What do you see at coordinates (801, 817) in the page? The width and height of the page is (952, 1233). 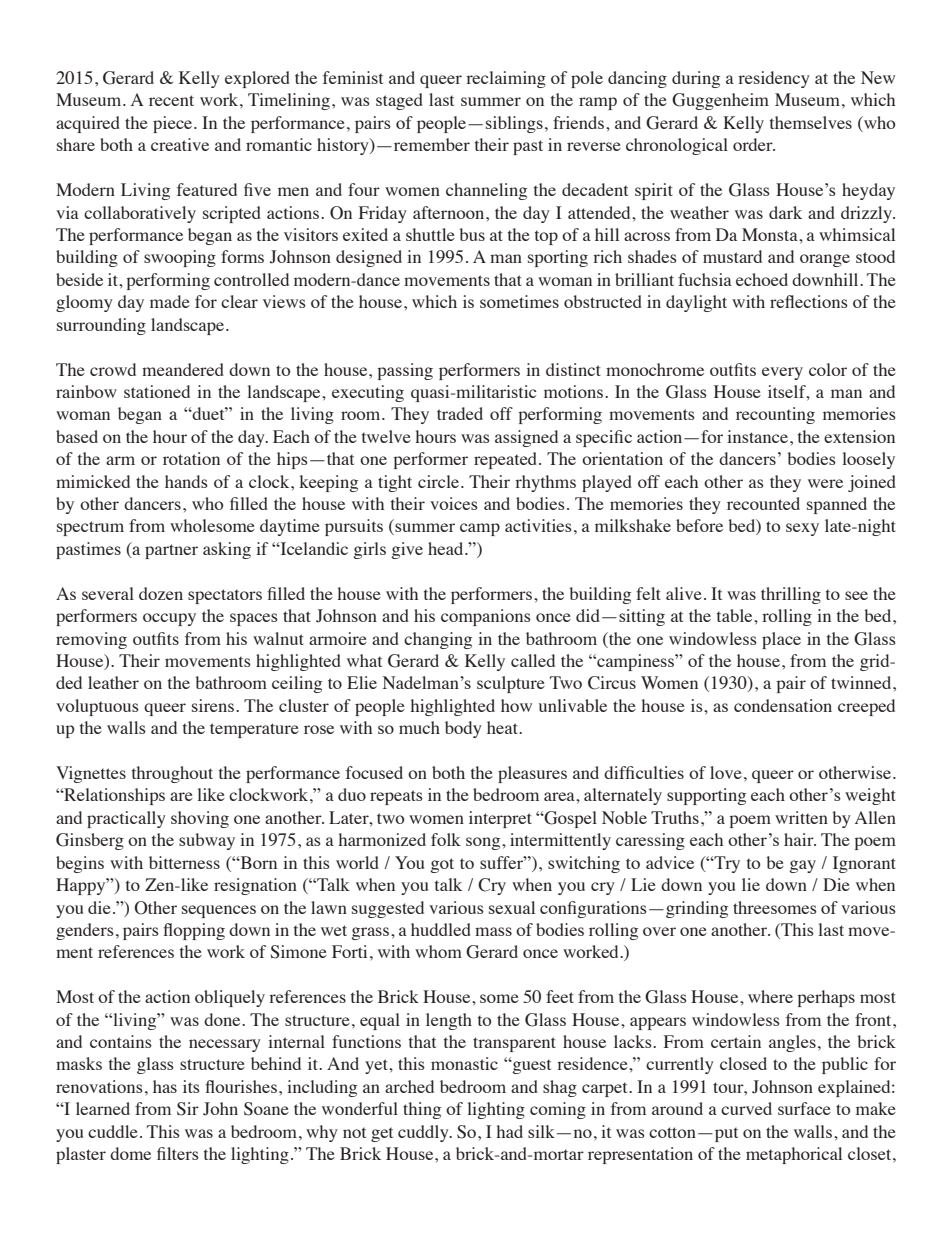 I see `written` at bounding box center [801, 817].
